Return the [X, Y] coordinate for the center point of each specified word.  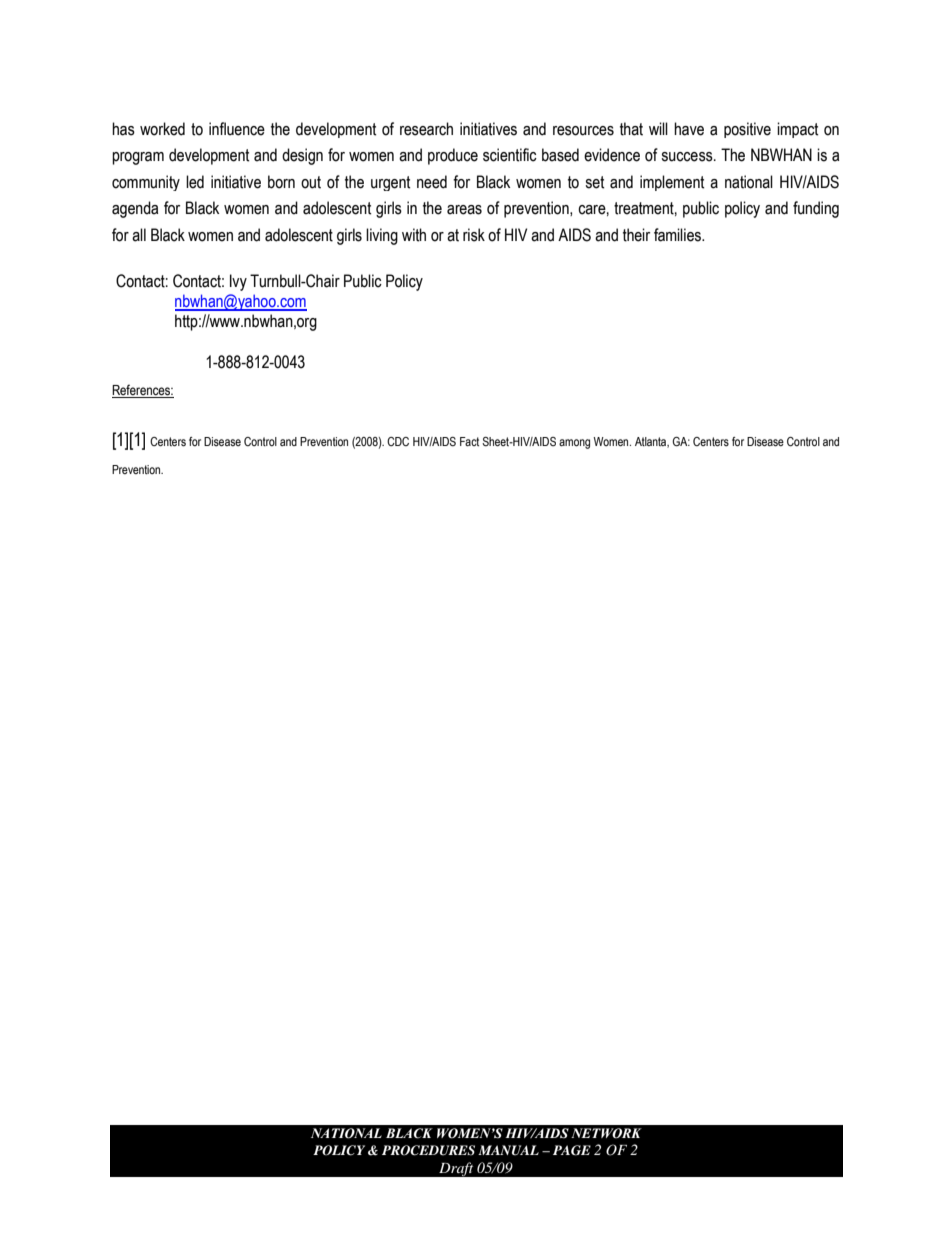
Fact [469, 441]
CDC [398, 441]
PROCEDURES [428, 1150]
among [574, 444]
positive [747, 130]
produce [453, 156]
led [195, 182]
